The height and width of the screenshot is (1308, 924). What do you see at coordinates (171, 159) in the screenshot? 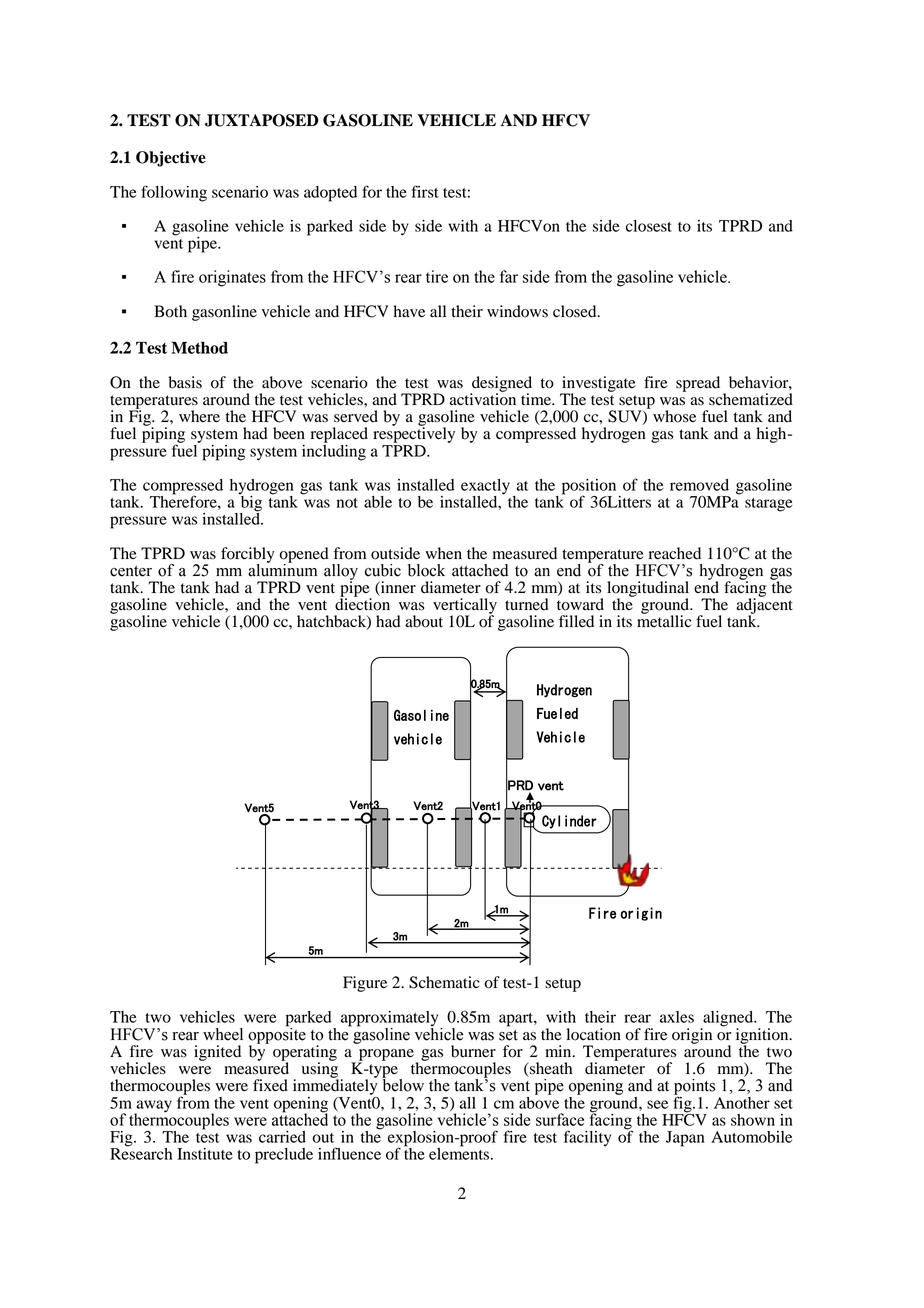
I see `Objective` at bounding box center [171, 159].
